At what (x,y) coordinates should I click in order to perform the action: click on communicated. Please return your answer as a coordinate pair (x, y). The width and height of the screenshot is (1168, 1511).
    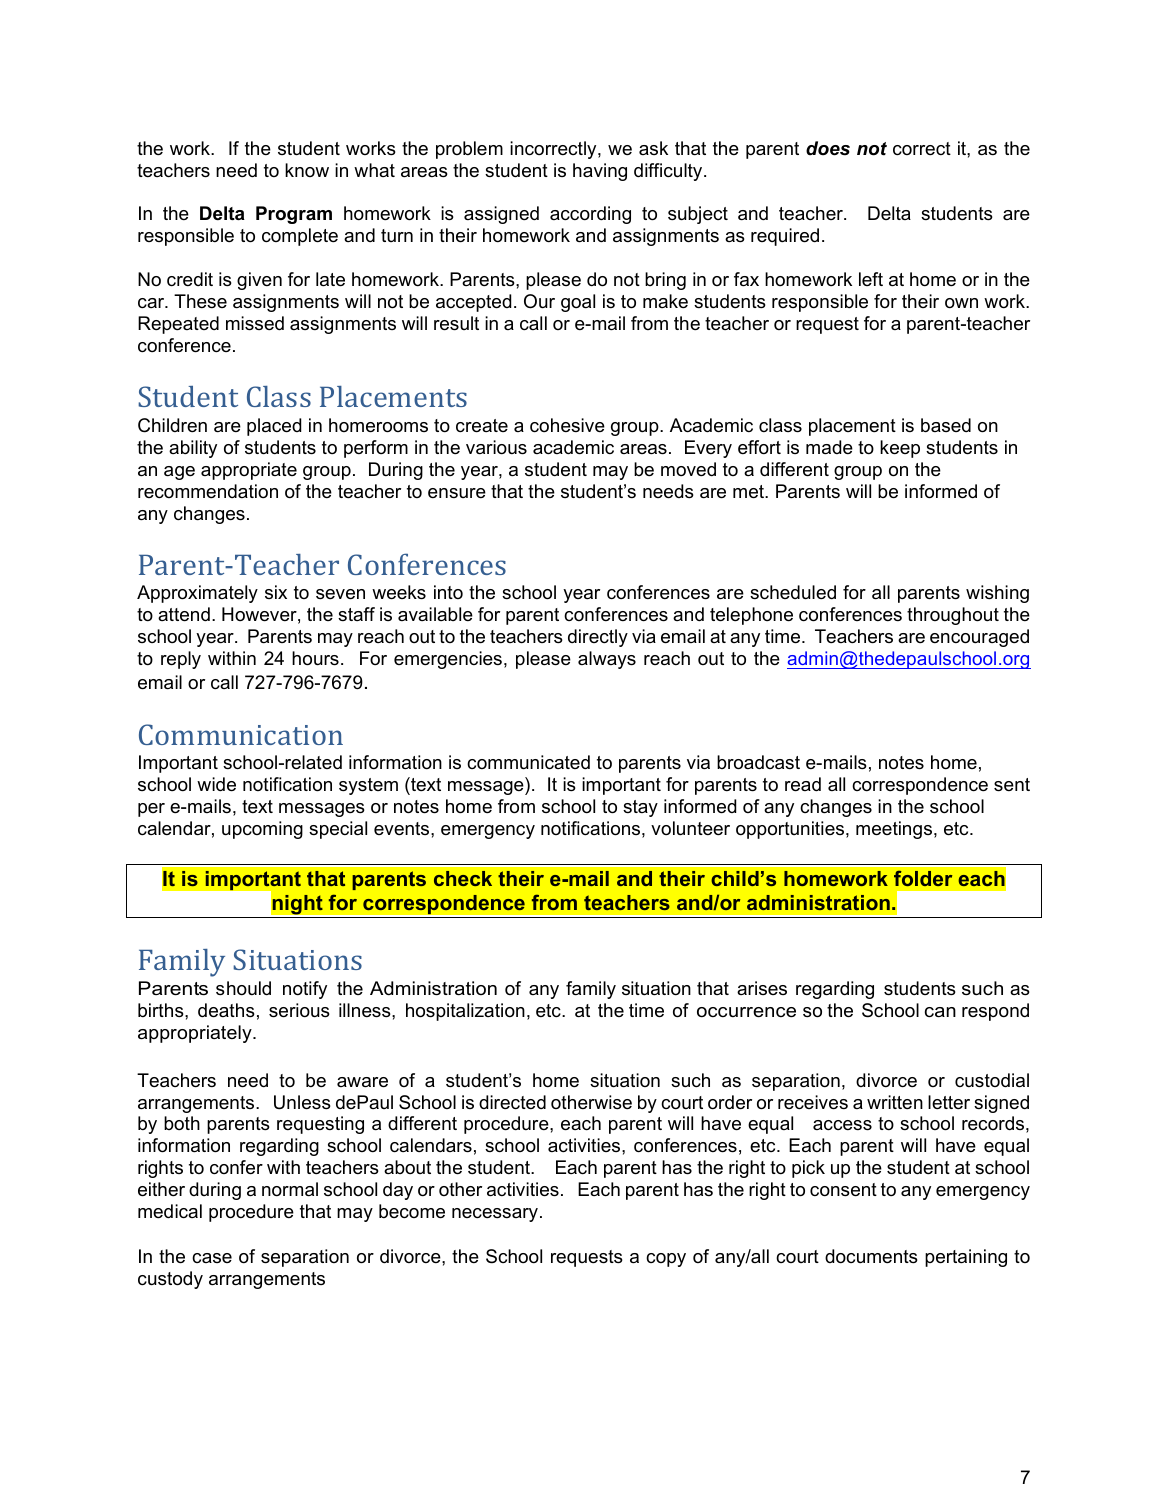
    Looking at the image, I should click on (528, 762).
